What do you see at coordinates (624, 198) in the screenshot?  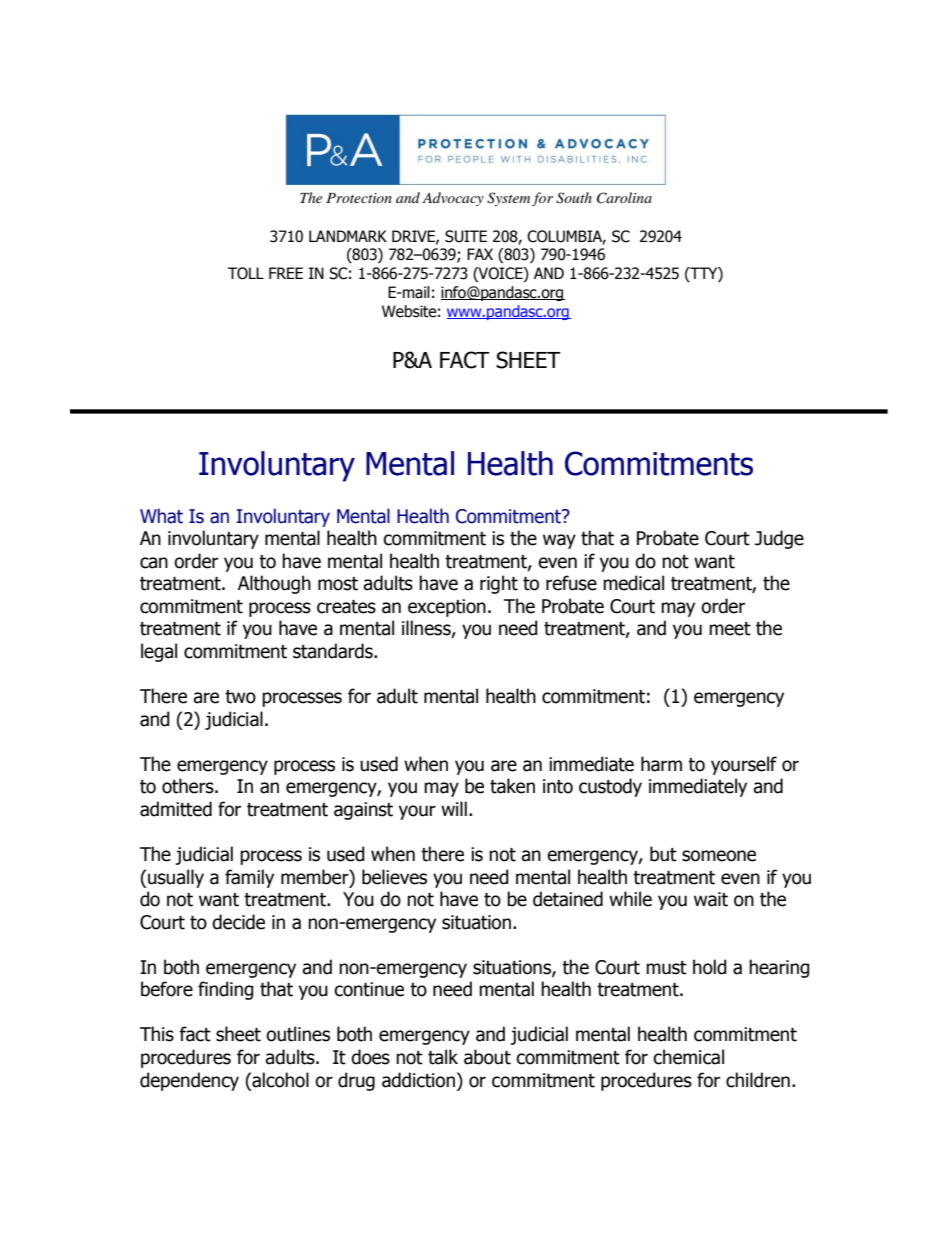 I see `Carolina` at bounding box center [624, 198].
